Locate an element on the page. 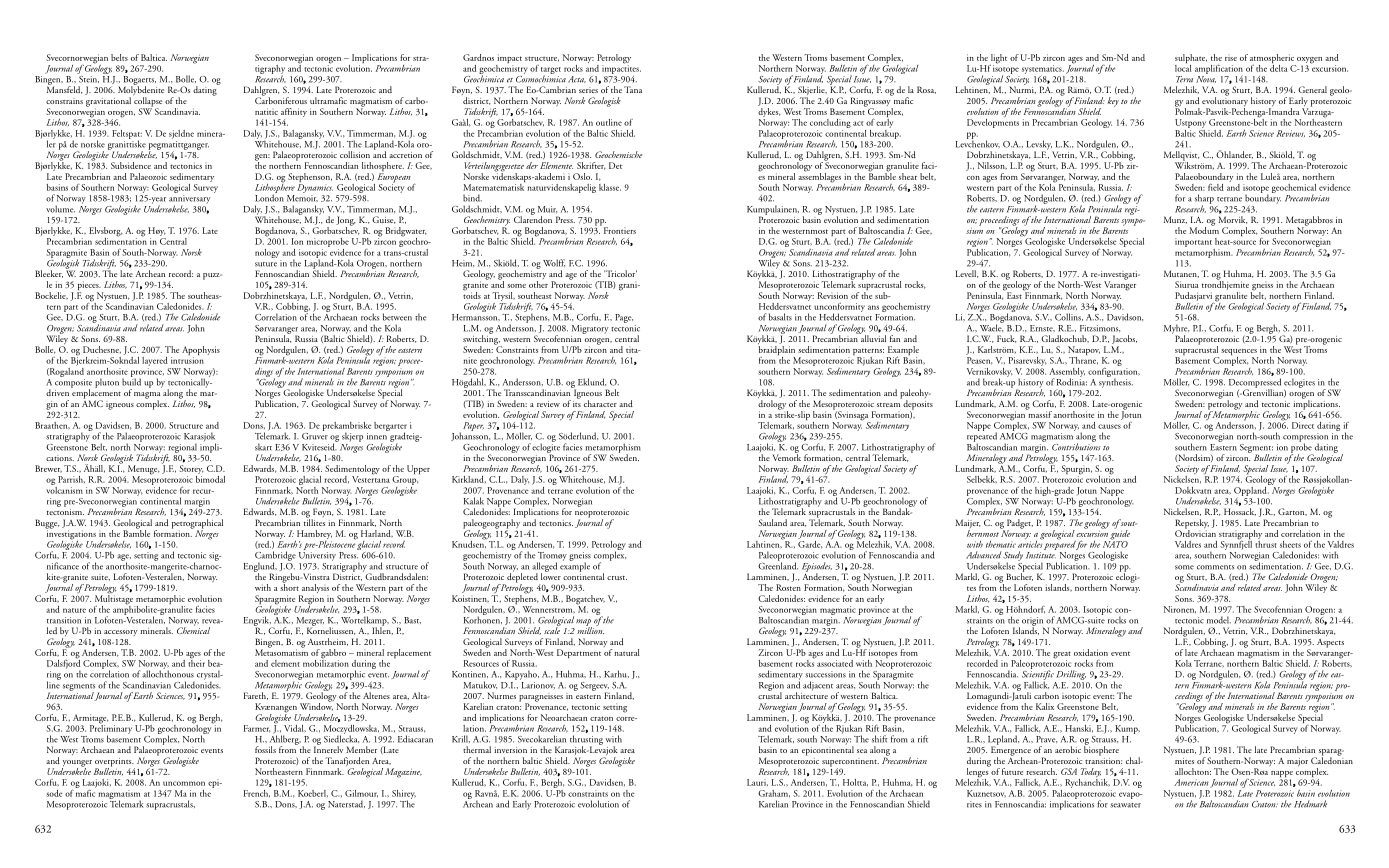 This document has width=1389, height=868. Cambridge is located at coordinates (275, 557).
